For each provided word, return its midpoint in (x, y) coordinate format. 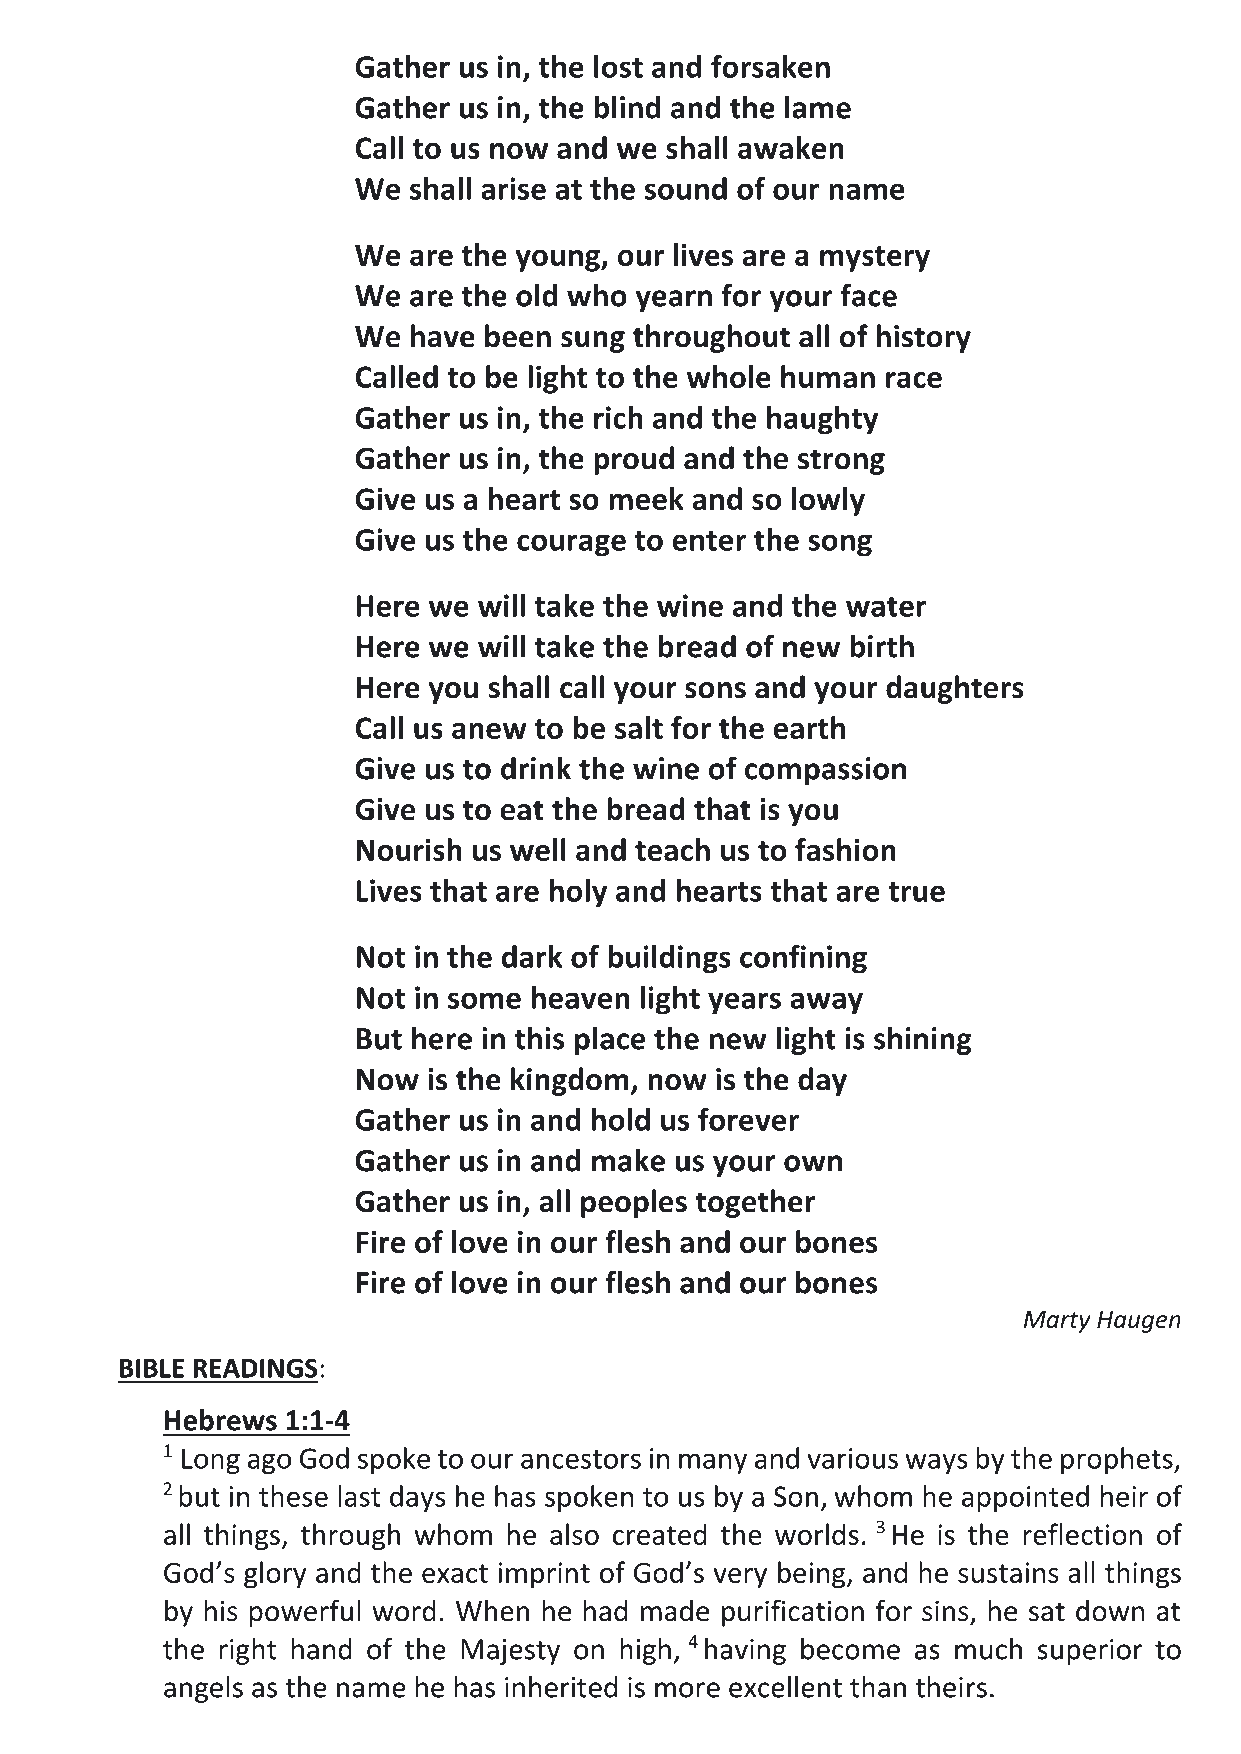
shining (923, 1040)
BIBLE (152, 1368)
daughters (955, 689)
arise (513, 188)
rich (618, 417)
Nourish (409, 849)
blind (627, 107)
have (443, 336)
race (914, 380)
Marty (1057, 1322)
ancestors (581, 1459)
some (484, 1000)
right (248, 1651)
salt (639, 727)
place (610, 1040)
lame (818, 107)
